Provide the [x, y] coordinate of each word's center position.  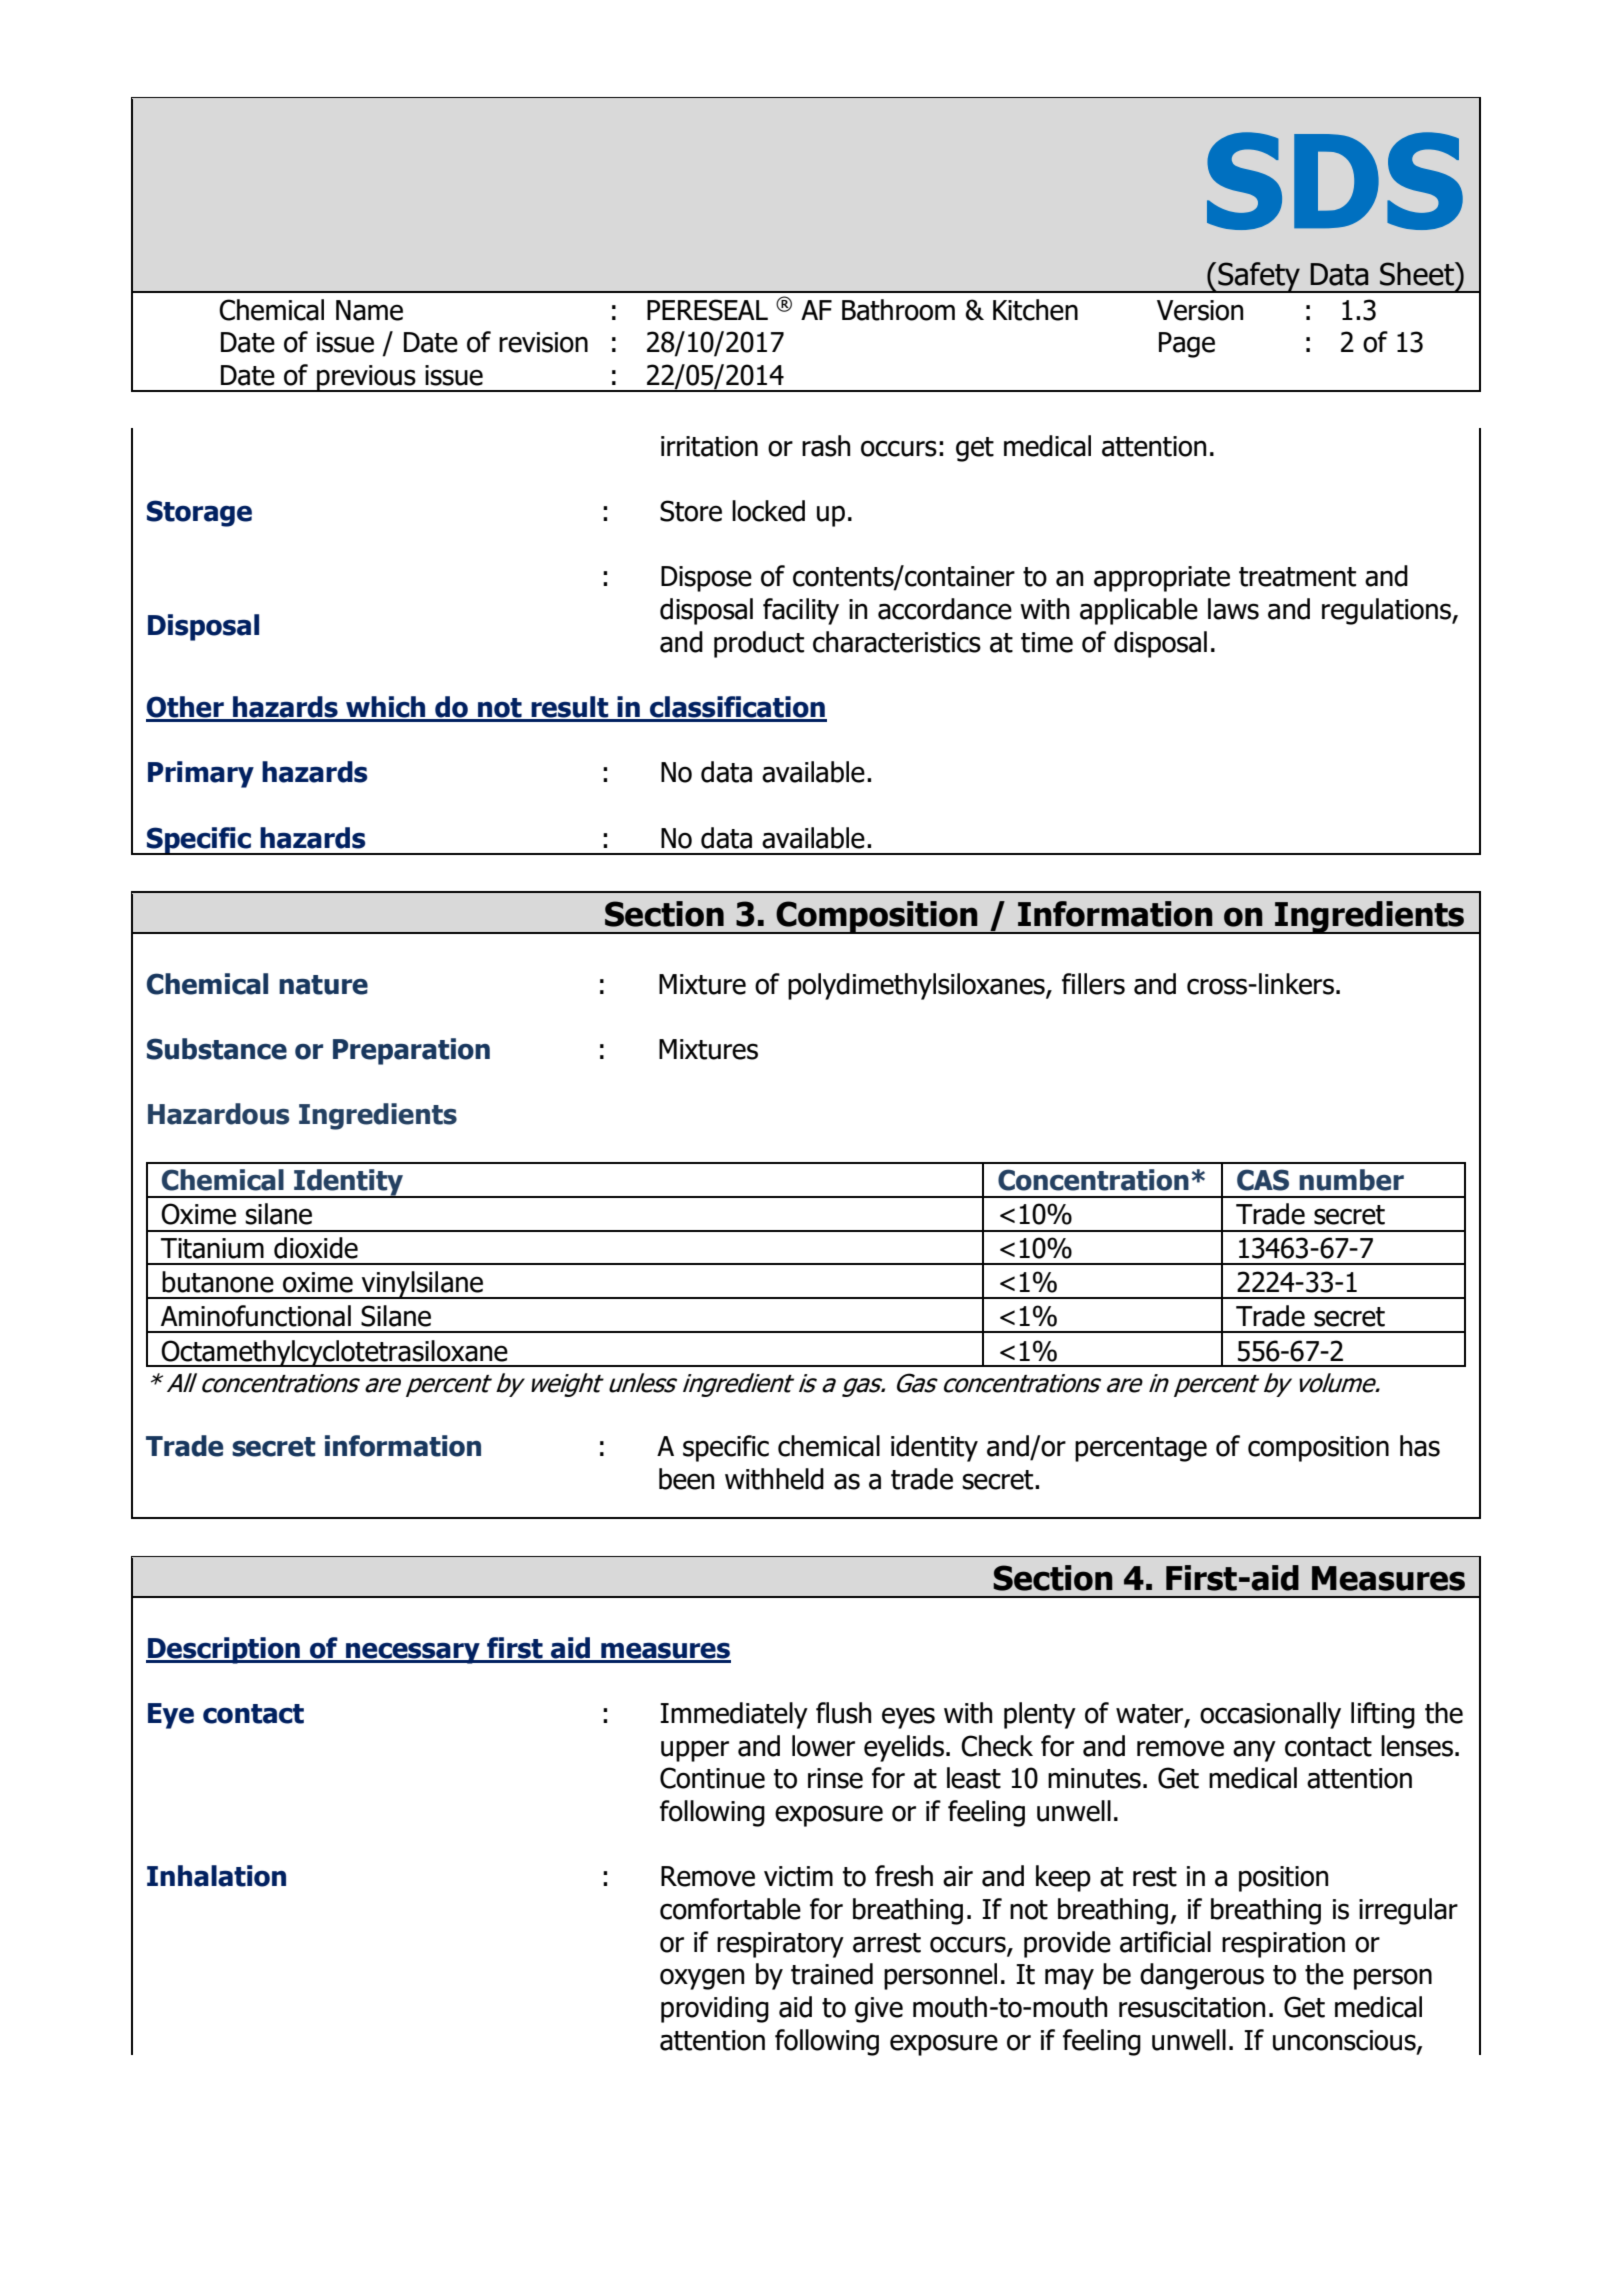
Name [369, 310]
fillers [1093, 984]
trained [832, 1974]
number [1351, 1180]
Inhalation [216, 1876]
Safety [1259, 277]
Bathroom [898, 310]
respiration [1283, 1945]
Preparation [411, 1051]
